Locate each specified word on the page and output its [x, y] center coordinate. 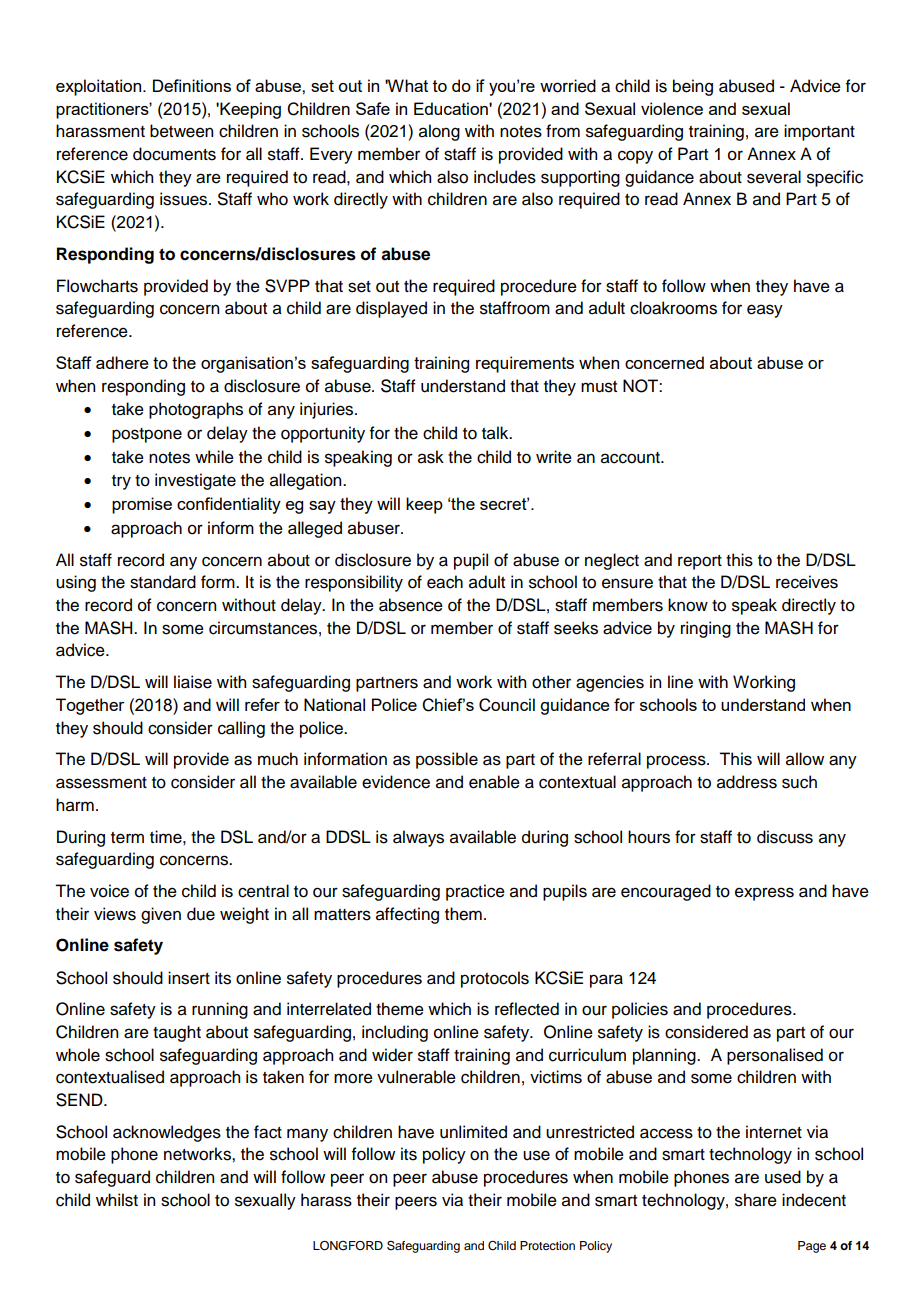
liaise [193, 682]
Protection [547, 1245]
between [181, 131]
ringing [706, 629]
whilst [117, 1200]
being [693, 87]
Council [507, 705]
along [439, 132]
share [756, 1200]
